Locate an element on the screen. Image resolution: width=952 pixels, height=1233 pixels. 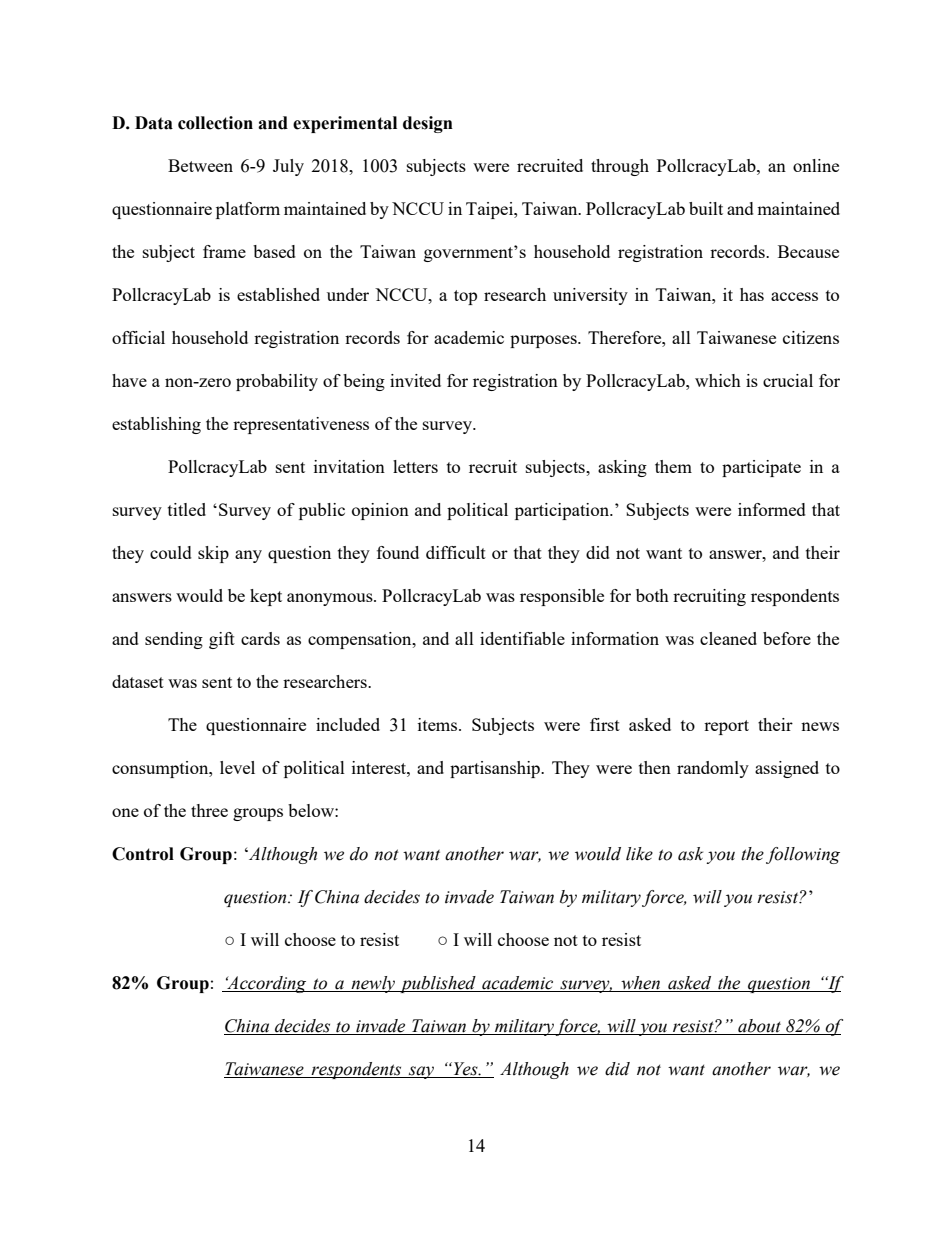
randomly is located at coordinates (713, 769).
